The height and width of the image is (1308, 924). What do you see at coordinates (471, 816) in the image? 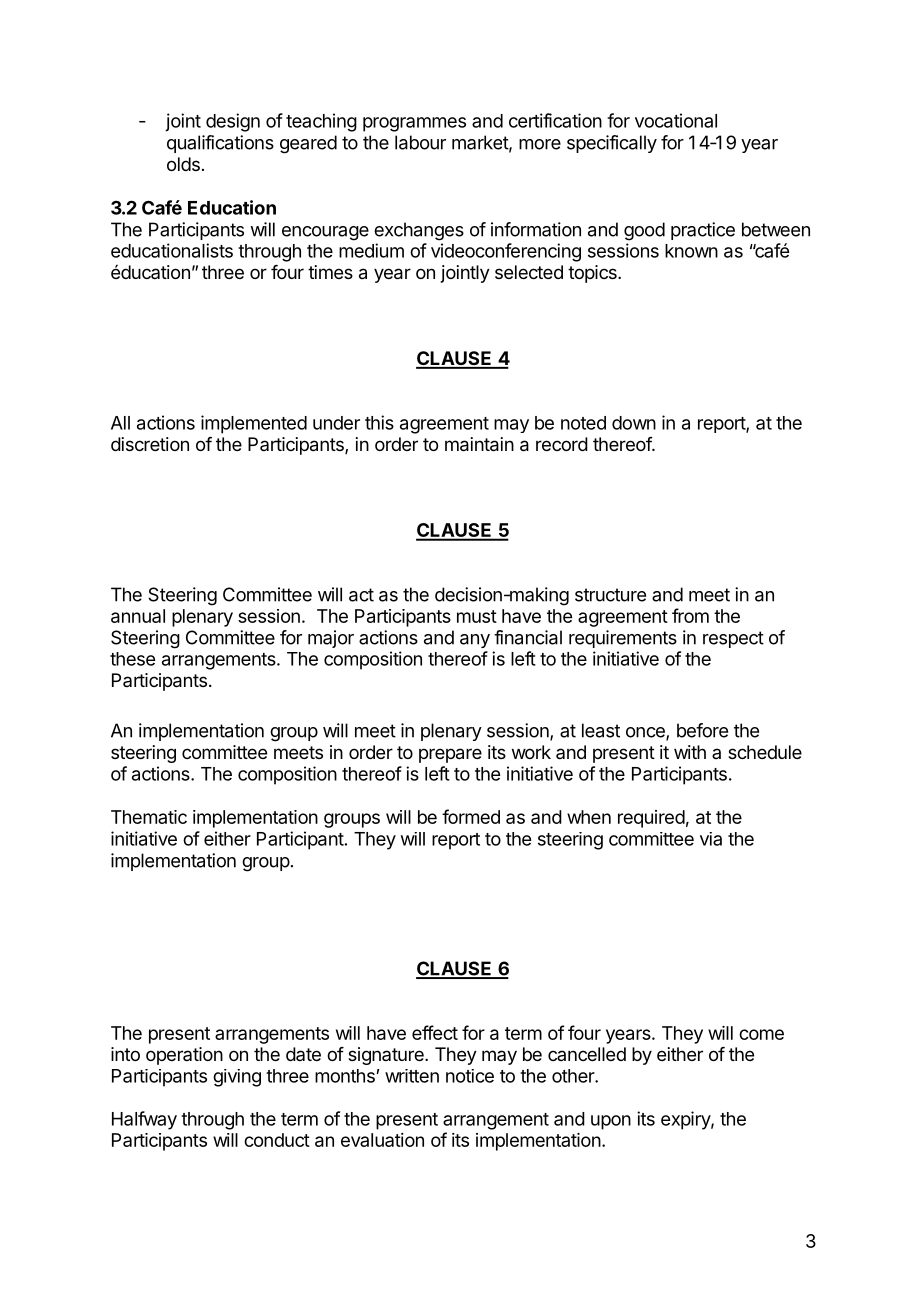
I see `formed` at bounding box center [471, 816].
